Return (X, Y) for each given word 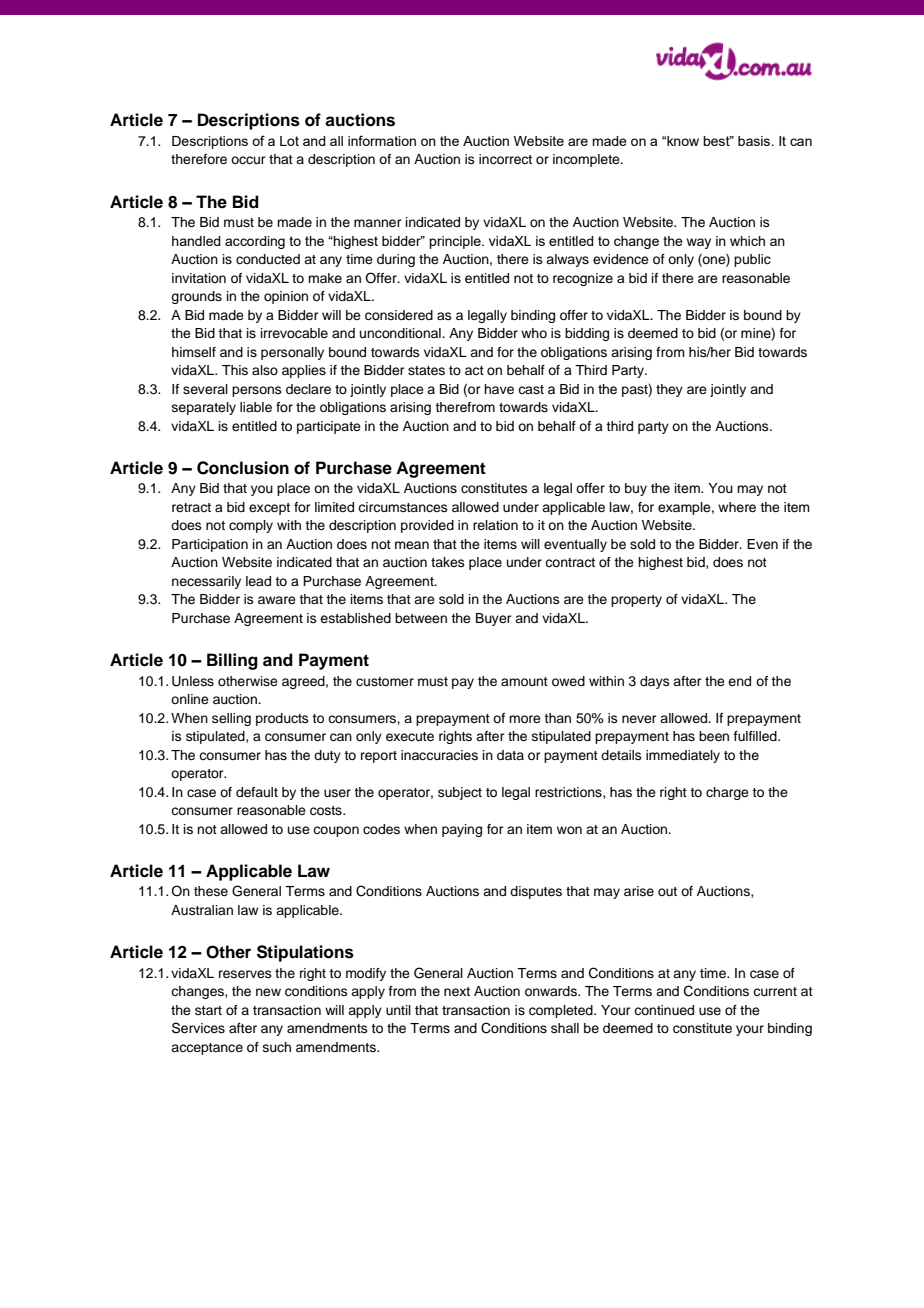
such (277, 1047)
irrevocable (294, 333)
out (667, 891)
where (737, 507)
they (669, 390)
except (269, 509)
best (717, 141)
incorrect (505, 159)
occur (248, 160)
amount (524, 681)
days (655, 682)
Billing (232, 661)
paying (462, 830)
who (534, 333)
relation (495, 525)
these (211, 891)
